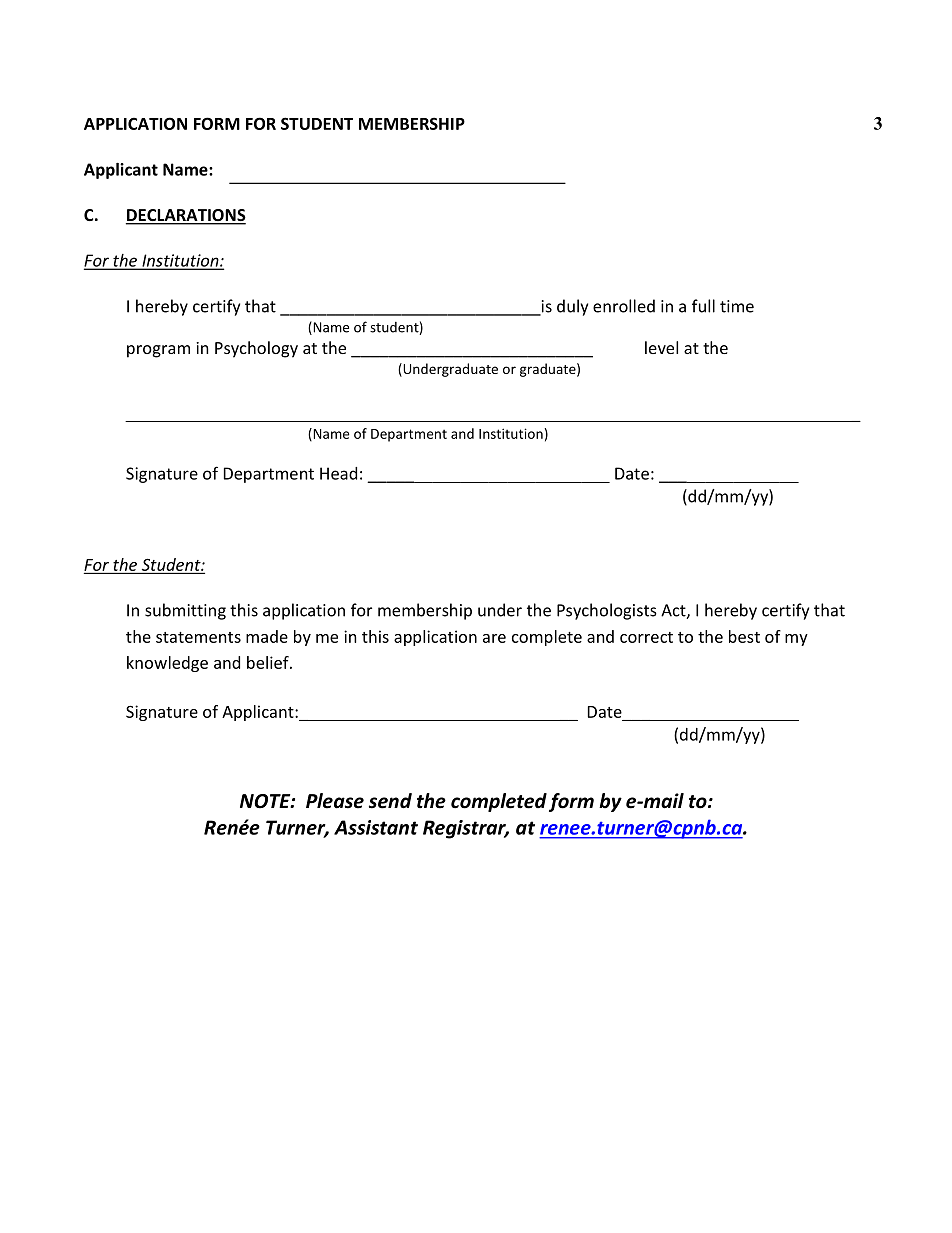  I want to click on Psychologists, so click(607, 611).
